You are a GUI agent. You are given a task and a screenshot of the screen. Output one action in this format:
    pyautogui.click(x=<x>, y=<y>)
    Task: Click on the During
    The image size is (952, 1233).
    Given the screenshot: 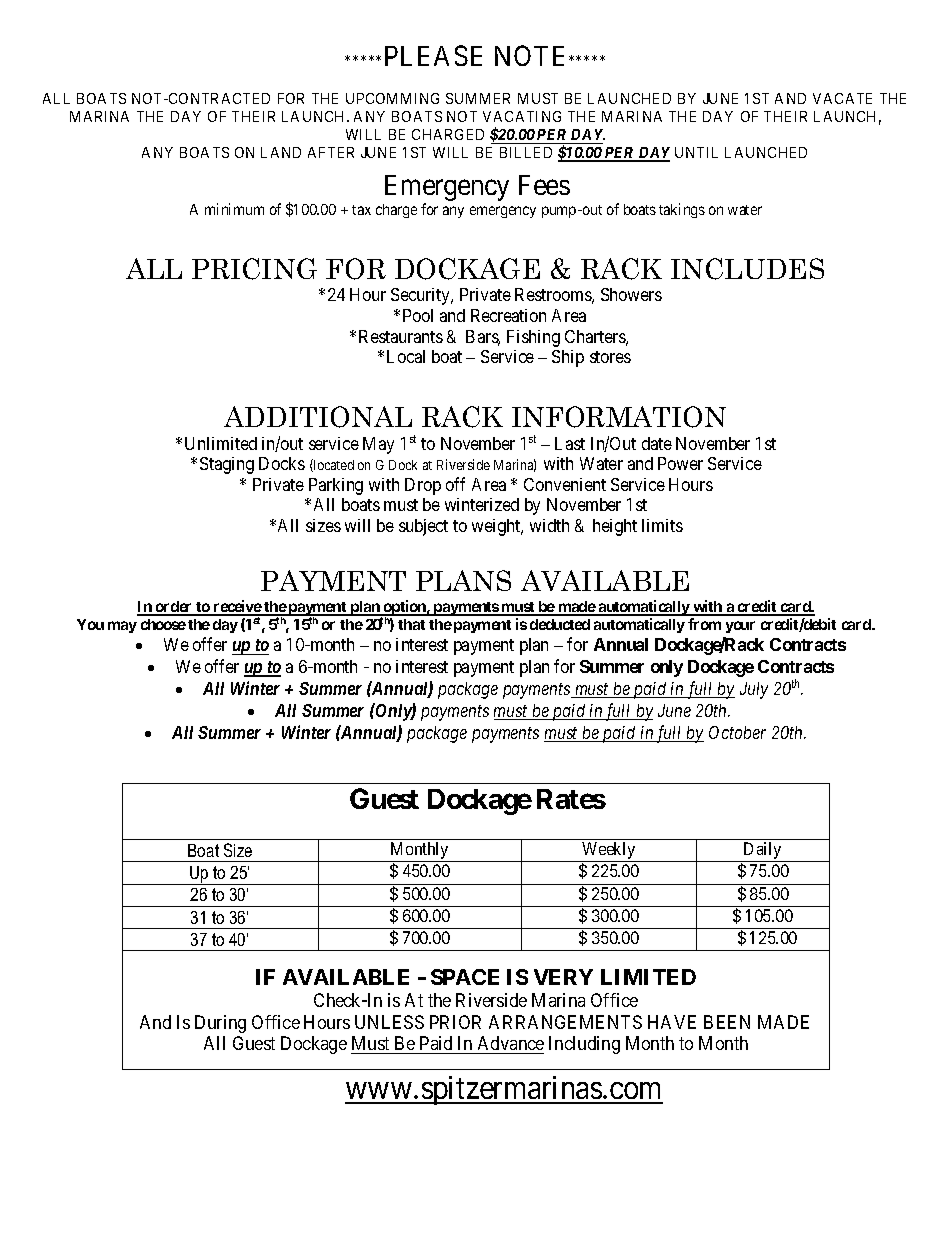 What is the action you would take?
    pyautogui.click(x=220, y=1024)
